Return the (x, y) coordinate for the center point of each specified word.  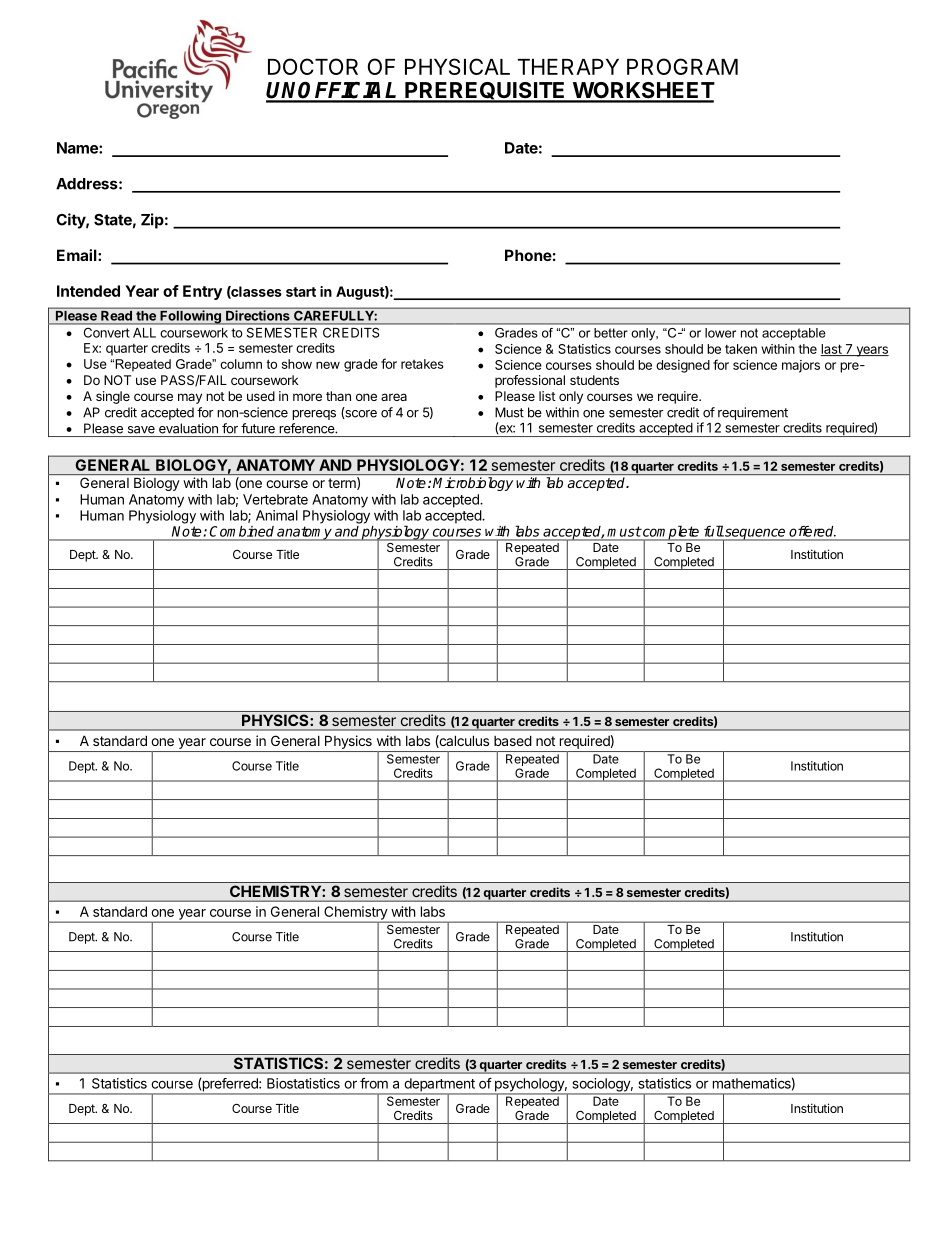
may (190, 398)
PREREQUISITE (485, 92)
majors (801, 366)
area (394, 397)
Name (78, 148)
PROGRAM (682, 66)
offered (812, 531)
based (513, 740)
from (374, 1083)
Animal (277, 515)
